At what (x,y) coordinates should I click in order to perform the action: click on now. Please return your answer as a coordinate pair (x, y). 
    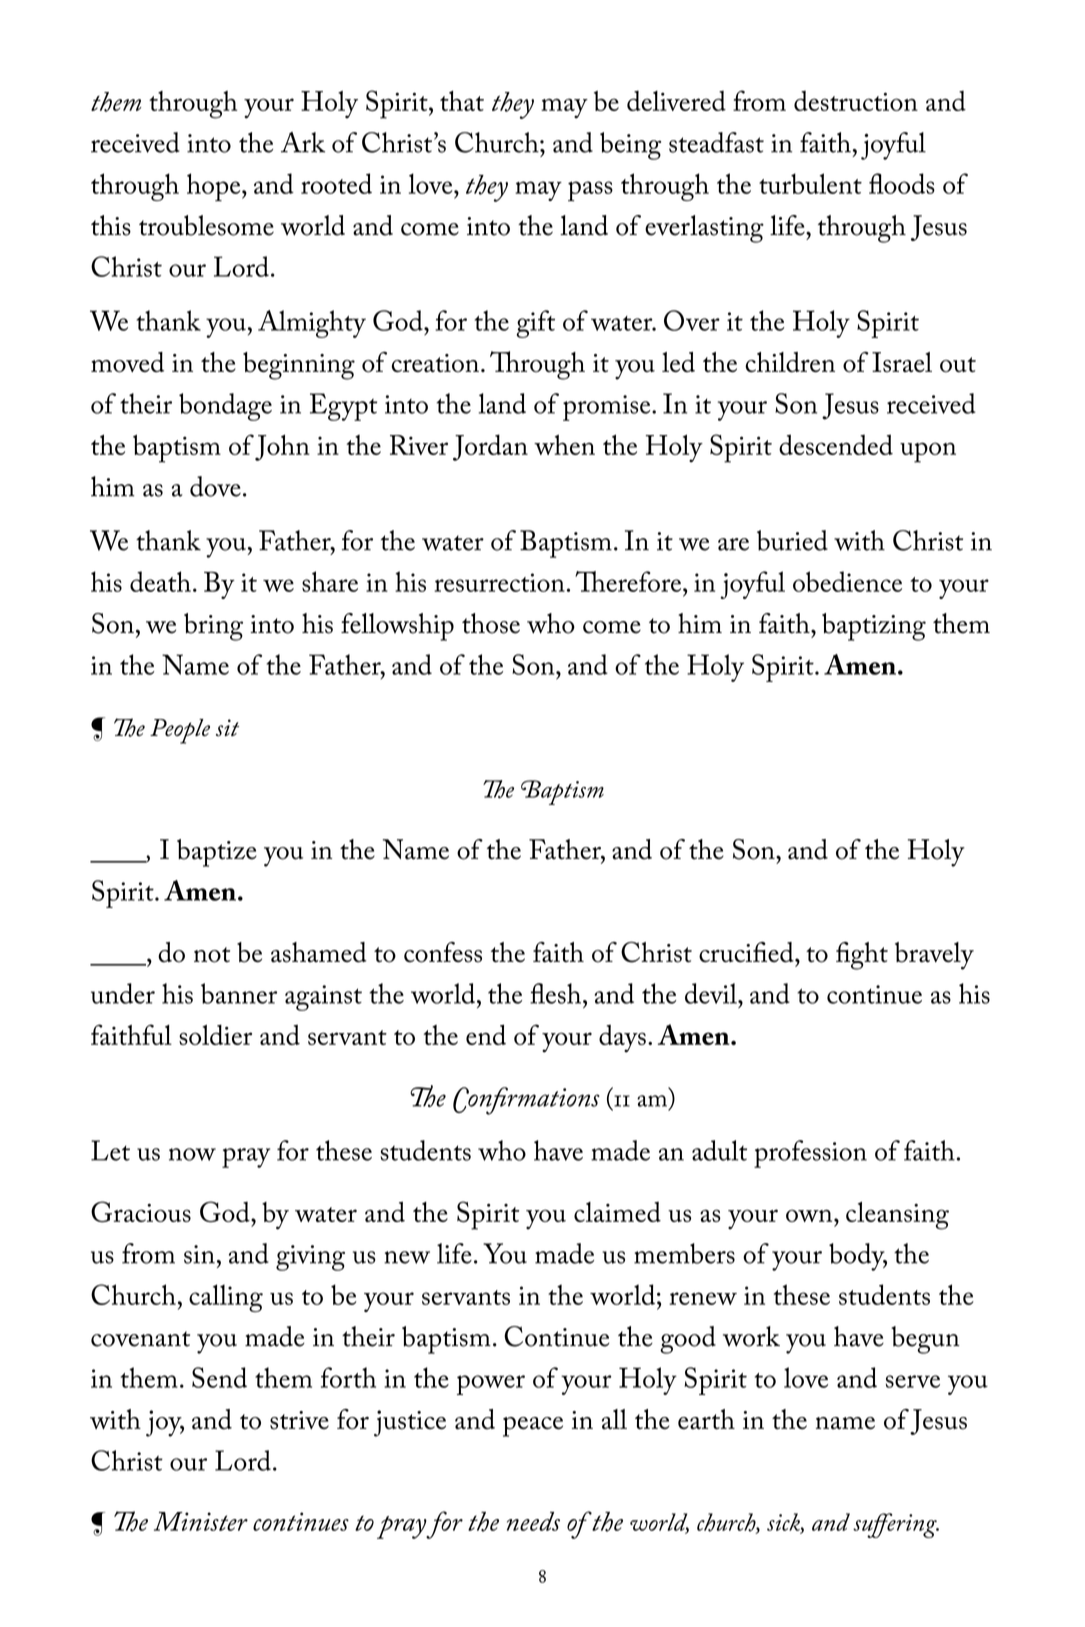
    Looking at the image, I should click on (192, 1154).
